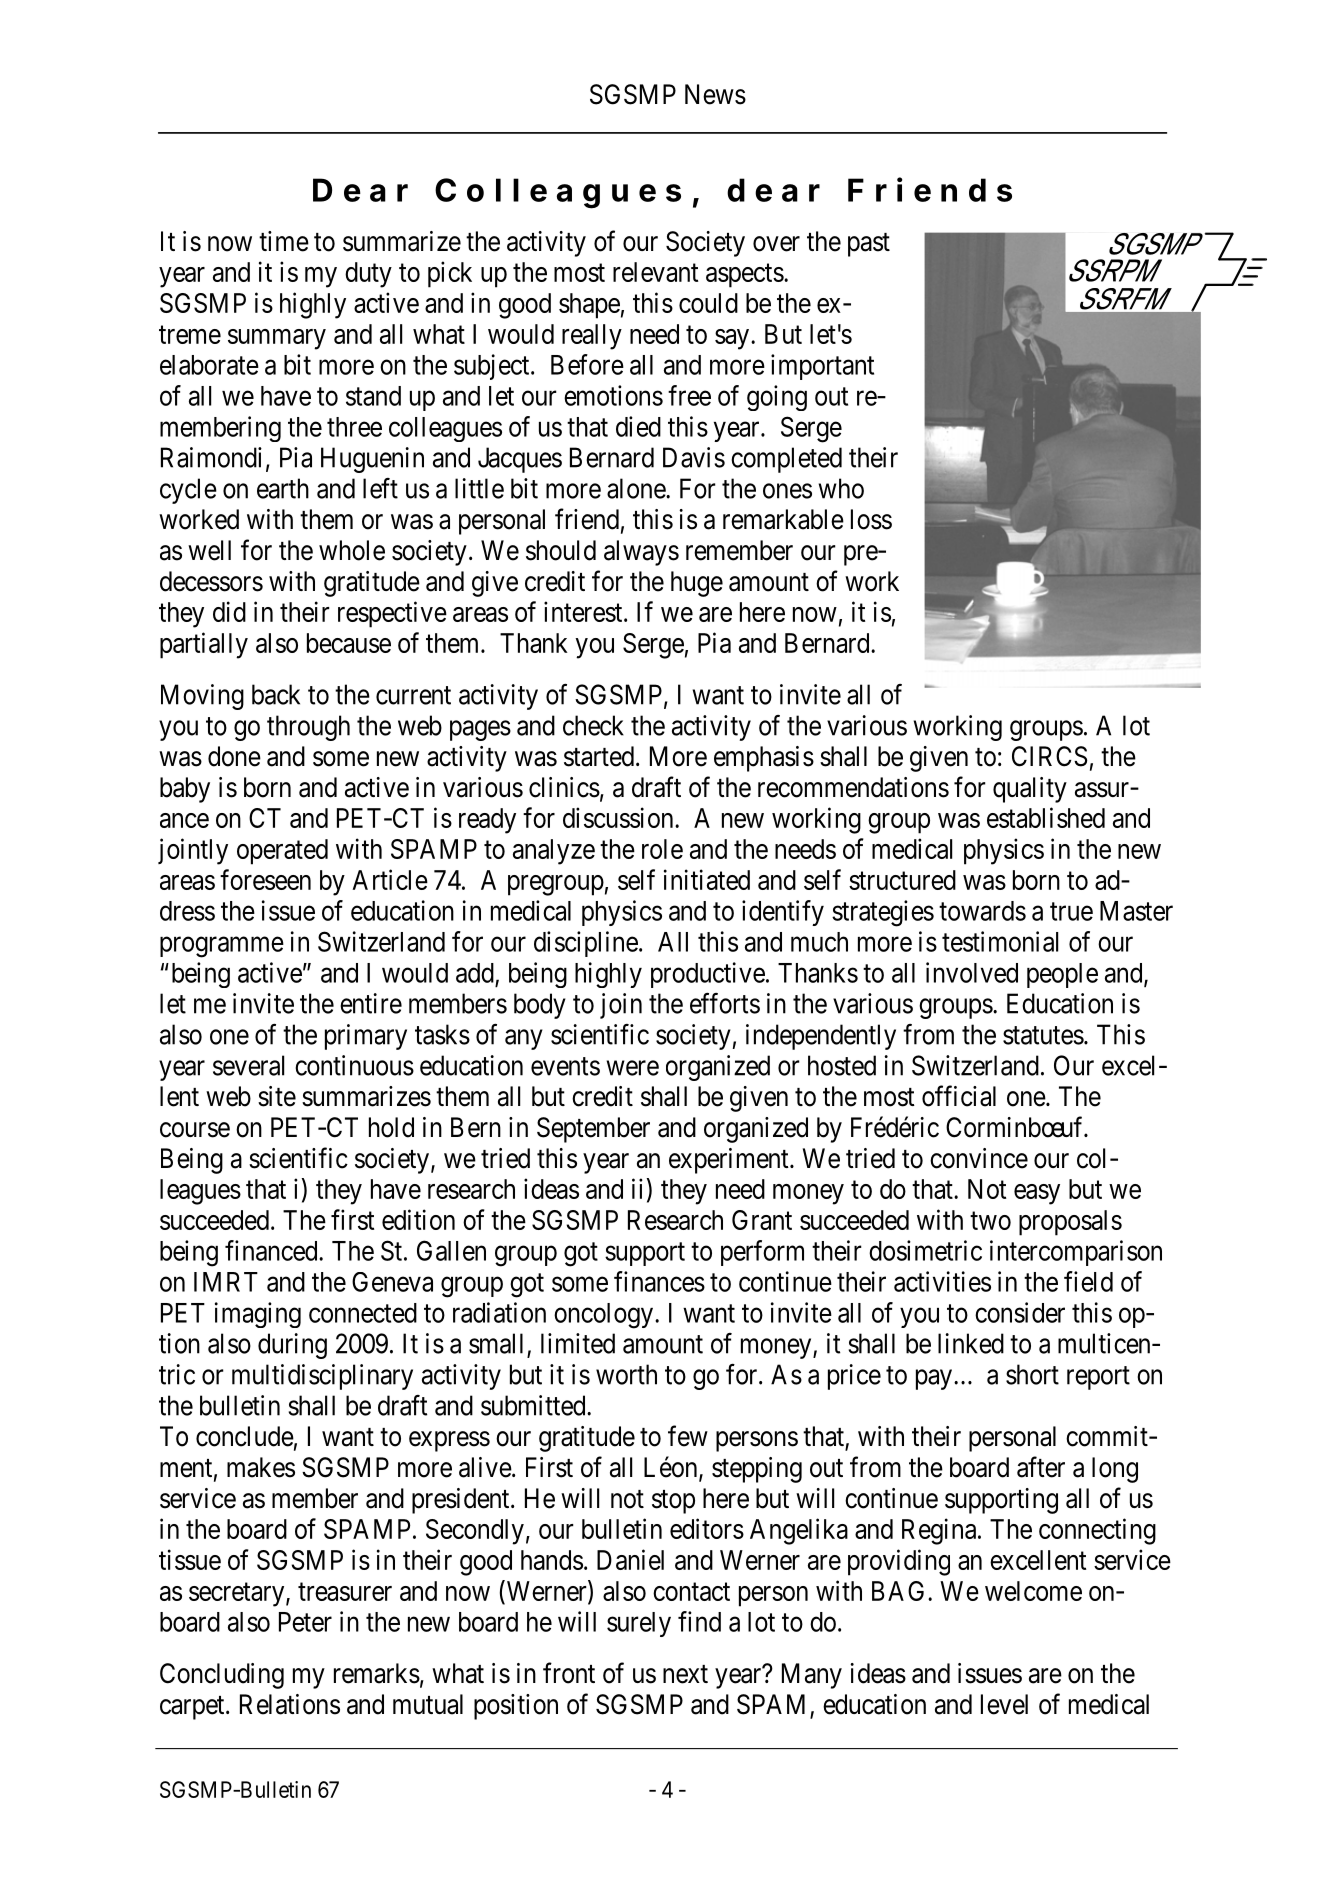 The height and width of the screenshot is (1886, 1333). I want to click on News, so click(715, 94).
